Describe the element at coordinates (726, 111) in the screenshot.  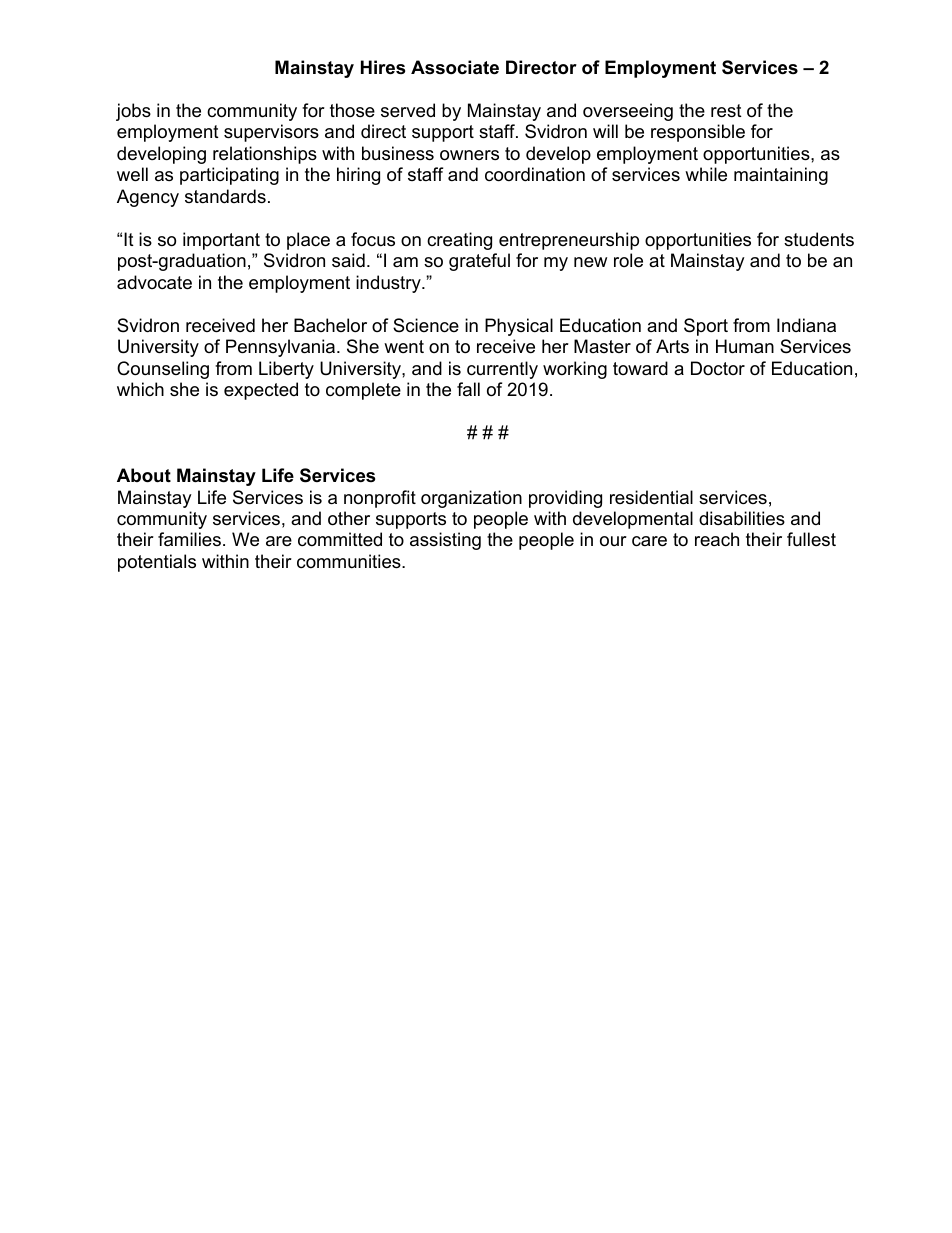
I see `rest` at that location.
